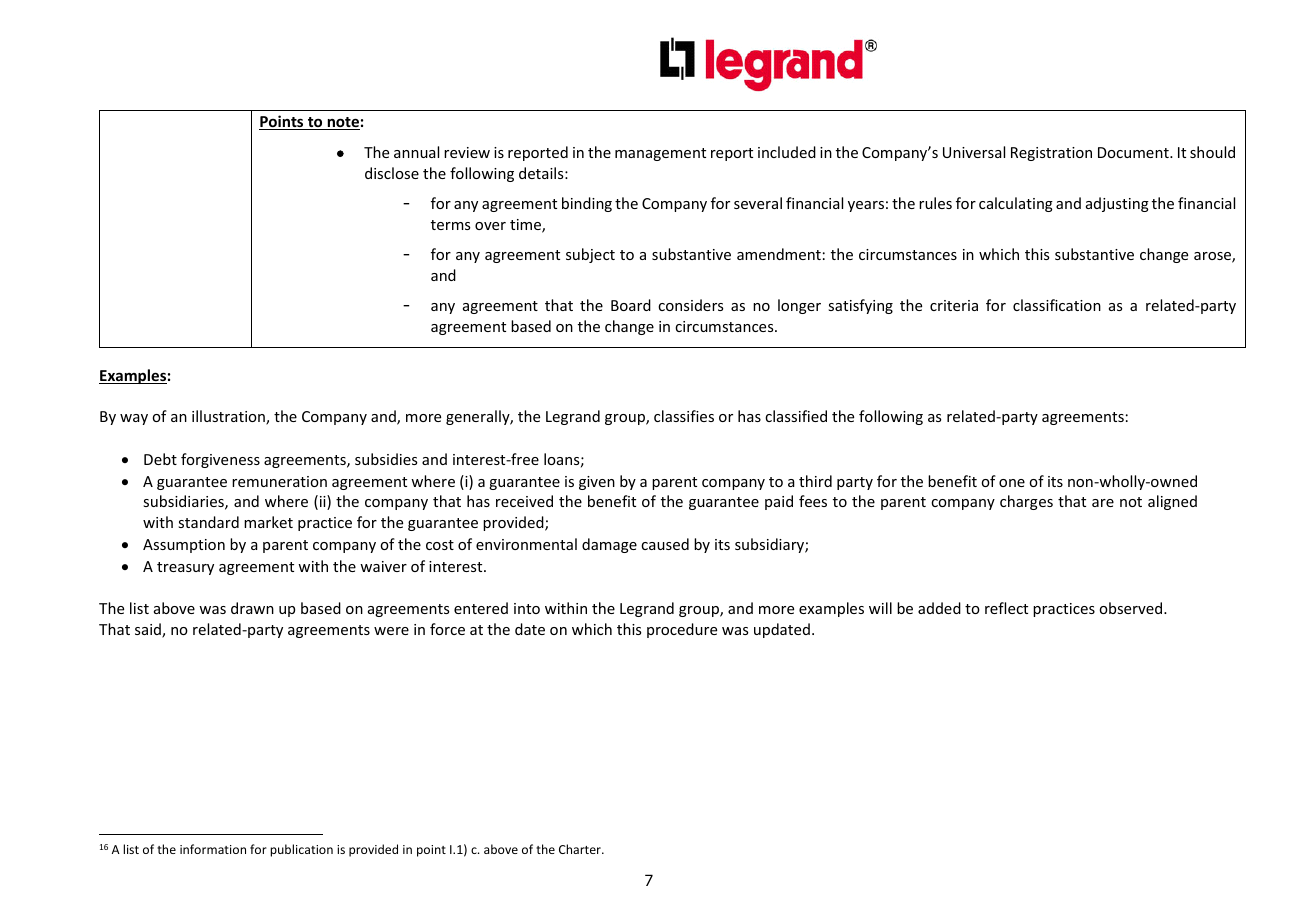  Describe the element at coordinates (581, 849) in the screenshot. I see `Charter` at that location.
